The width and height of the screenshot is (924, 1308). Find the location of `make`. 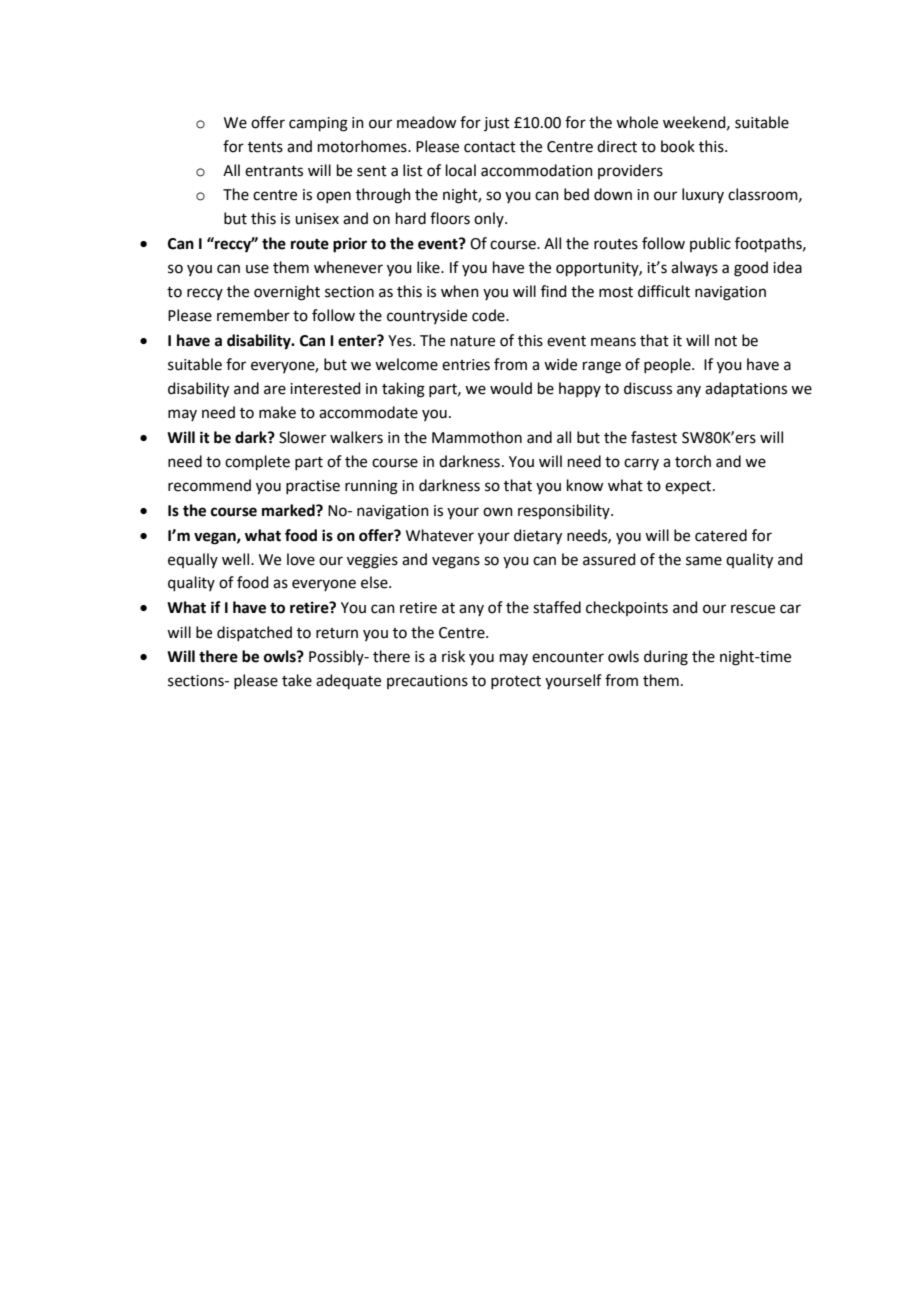

make is located at coordinates (277, 412).
